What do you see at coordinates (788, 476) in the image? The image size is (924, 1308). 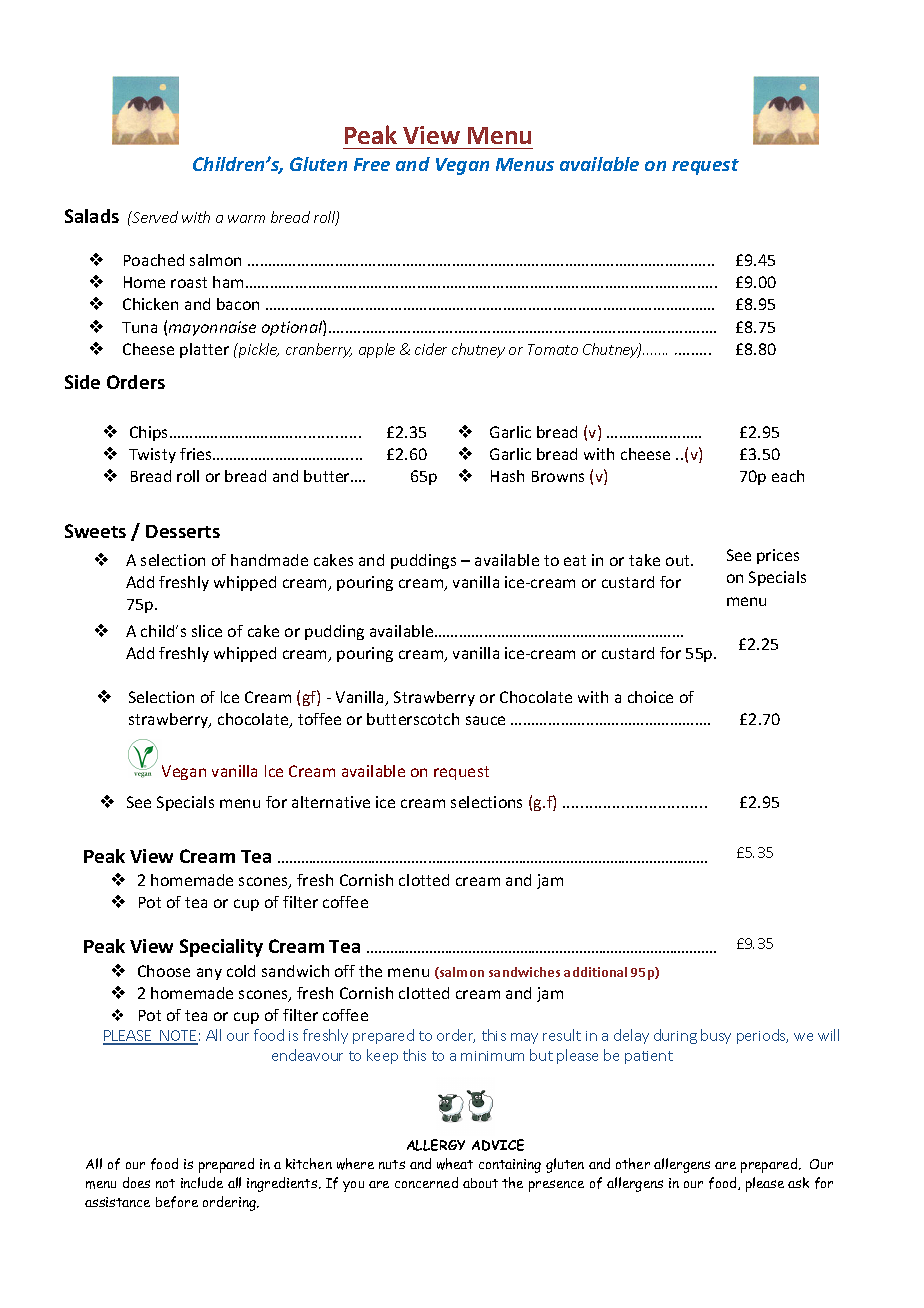 I see `each` at bounding box center [788, 476].
